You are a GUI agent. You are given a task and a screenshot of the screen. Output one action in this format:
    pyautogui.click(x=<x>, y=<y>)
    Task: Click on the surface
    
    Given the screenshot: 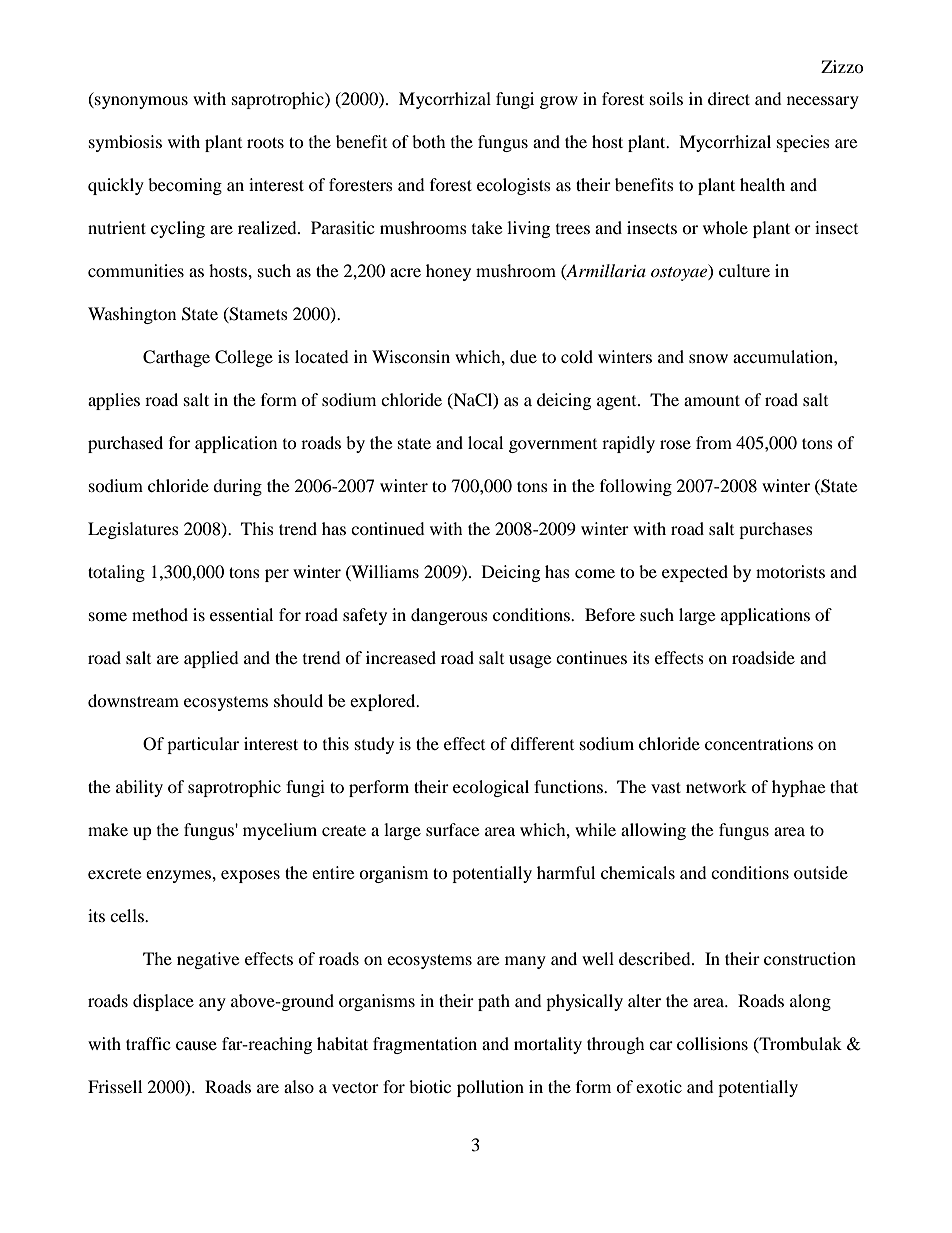 What is the action you would take?
    pyautogui.click(x=452, y=829)
